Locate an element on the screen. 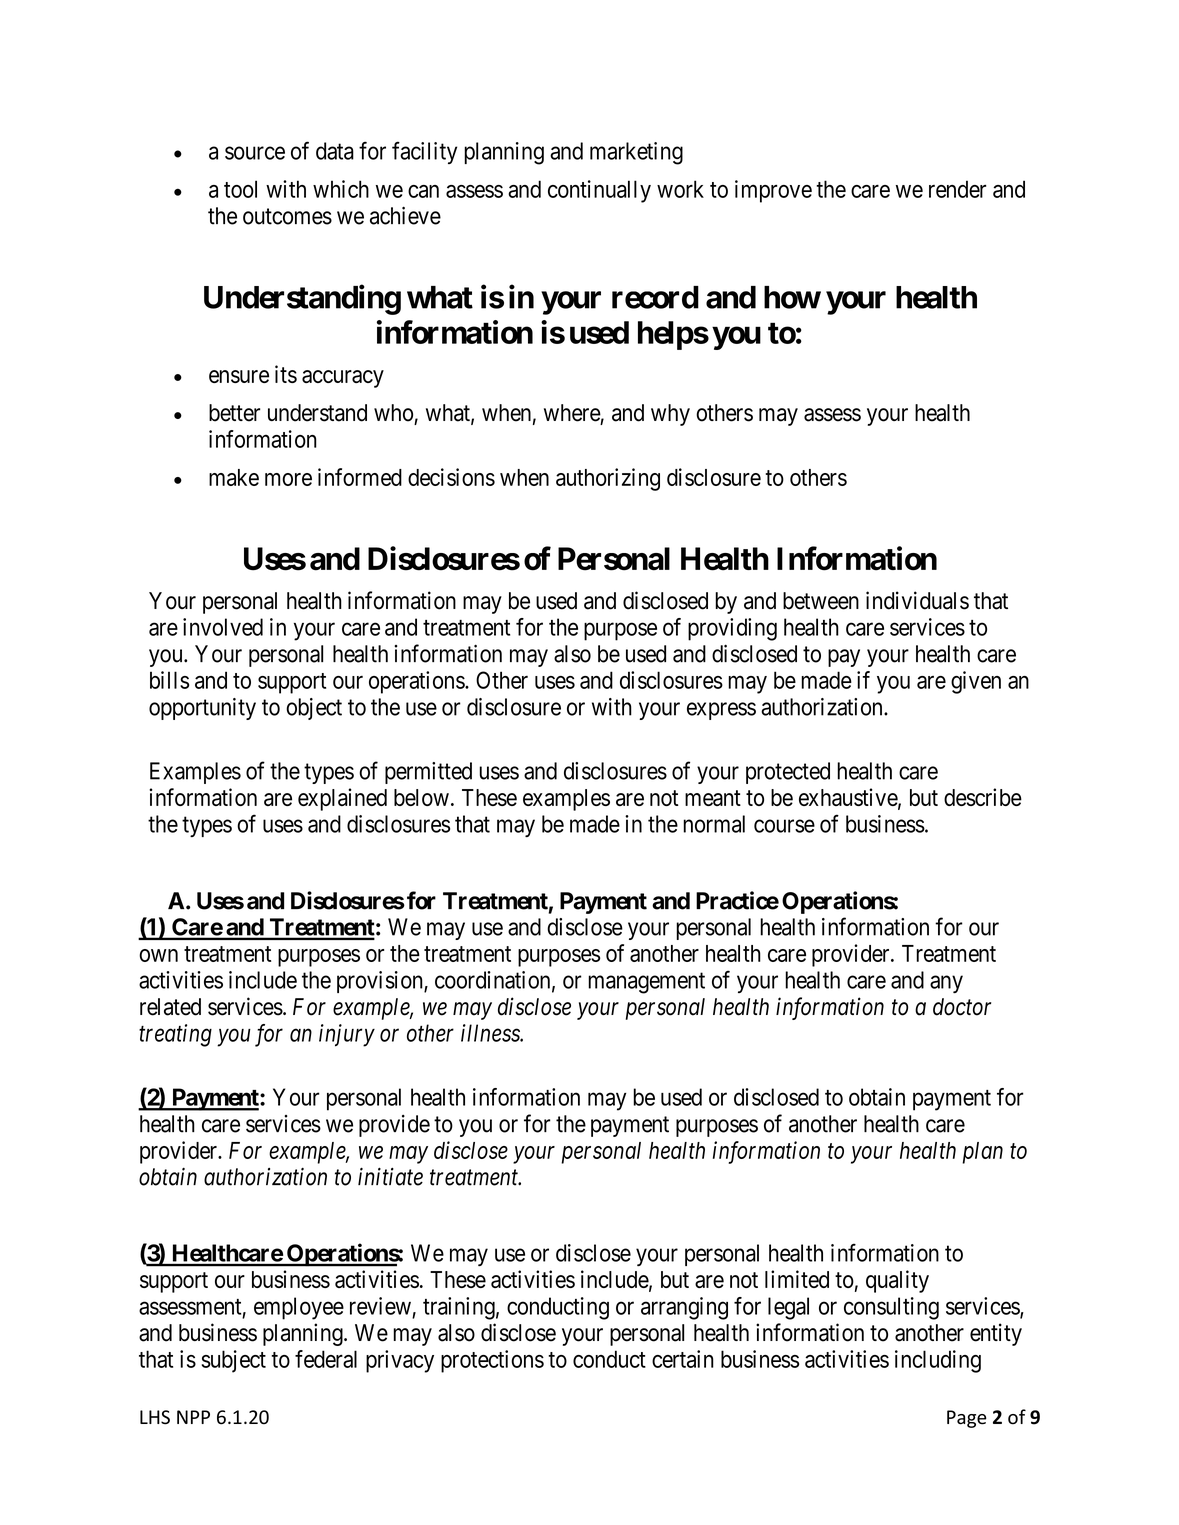  certain is located at coordinates (683, 1359).
